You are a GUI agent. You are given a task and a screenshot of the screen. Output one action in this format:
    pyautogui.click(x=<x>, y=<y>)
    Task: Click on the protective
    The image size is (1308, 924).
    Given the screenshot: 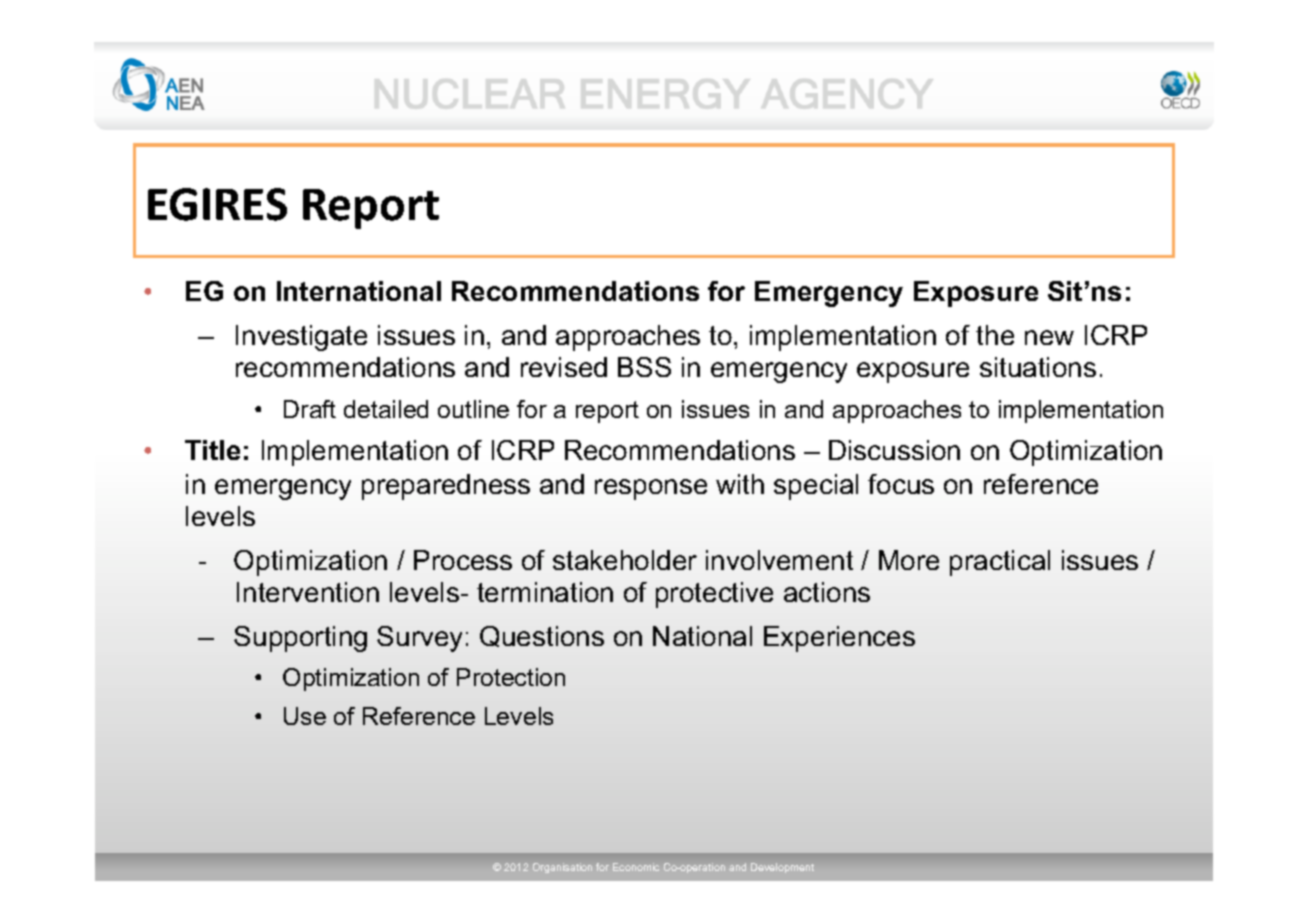 What is the action you would take?
    pyautogui.click(x=714, y=595)
